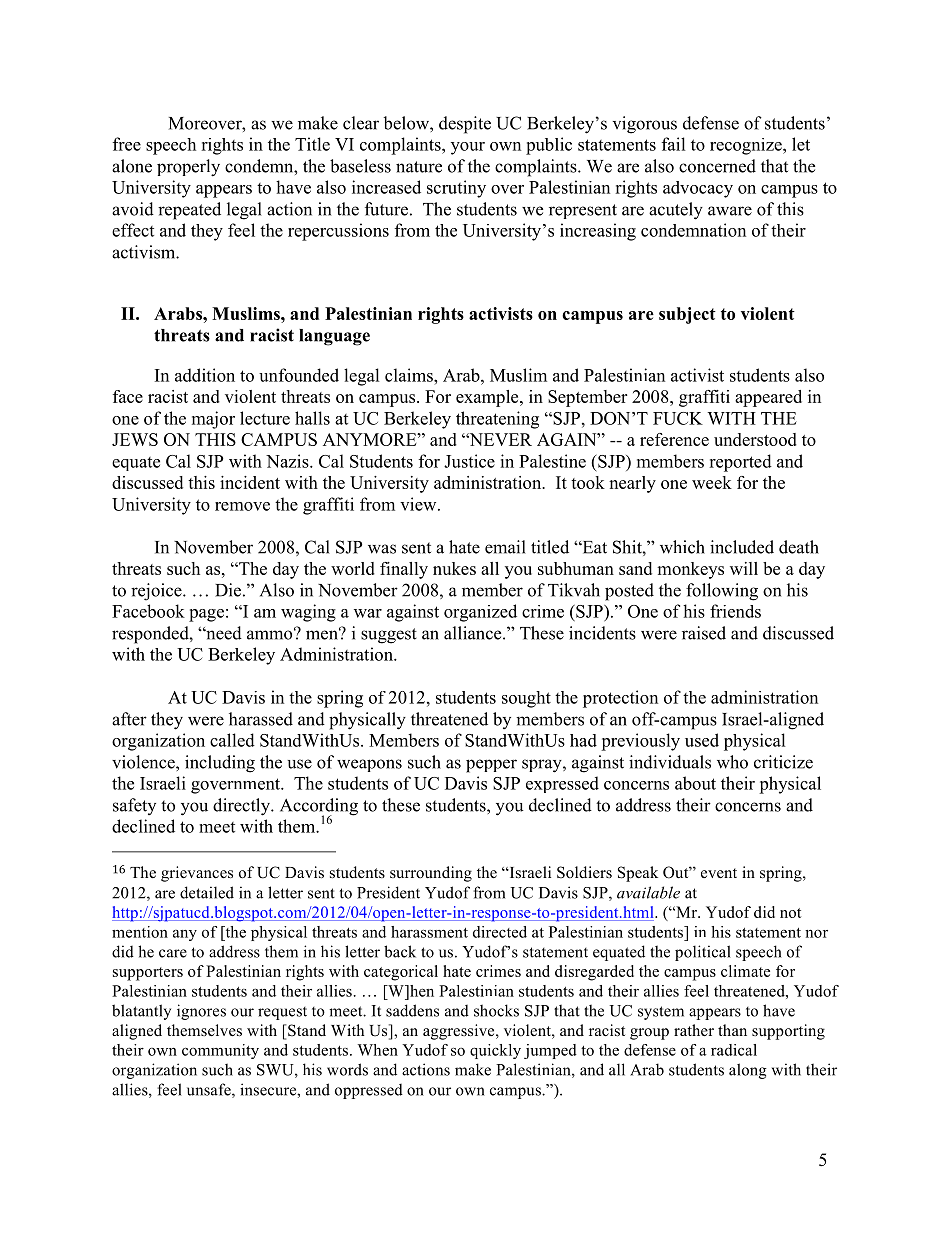 The width and height of the screenshot is (952, 1233). What do you see at coordinates (188, 168) in the screenshot?
I see `properly` at bounding box center [188, 168].
